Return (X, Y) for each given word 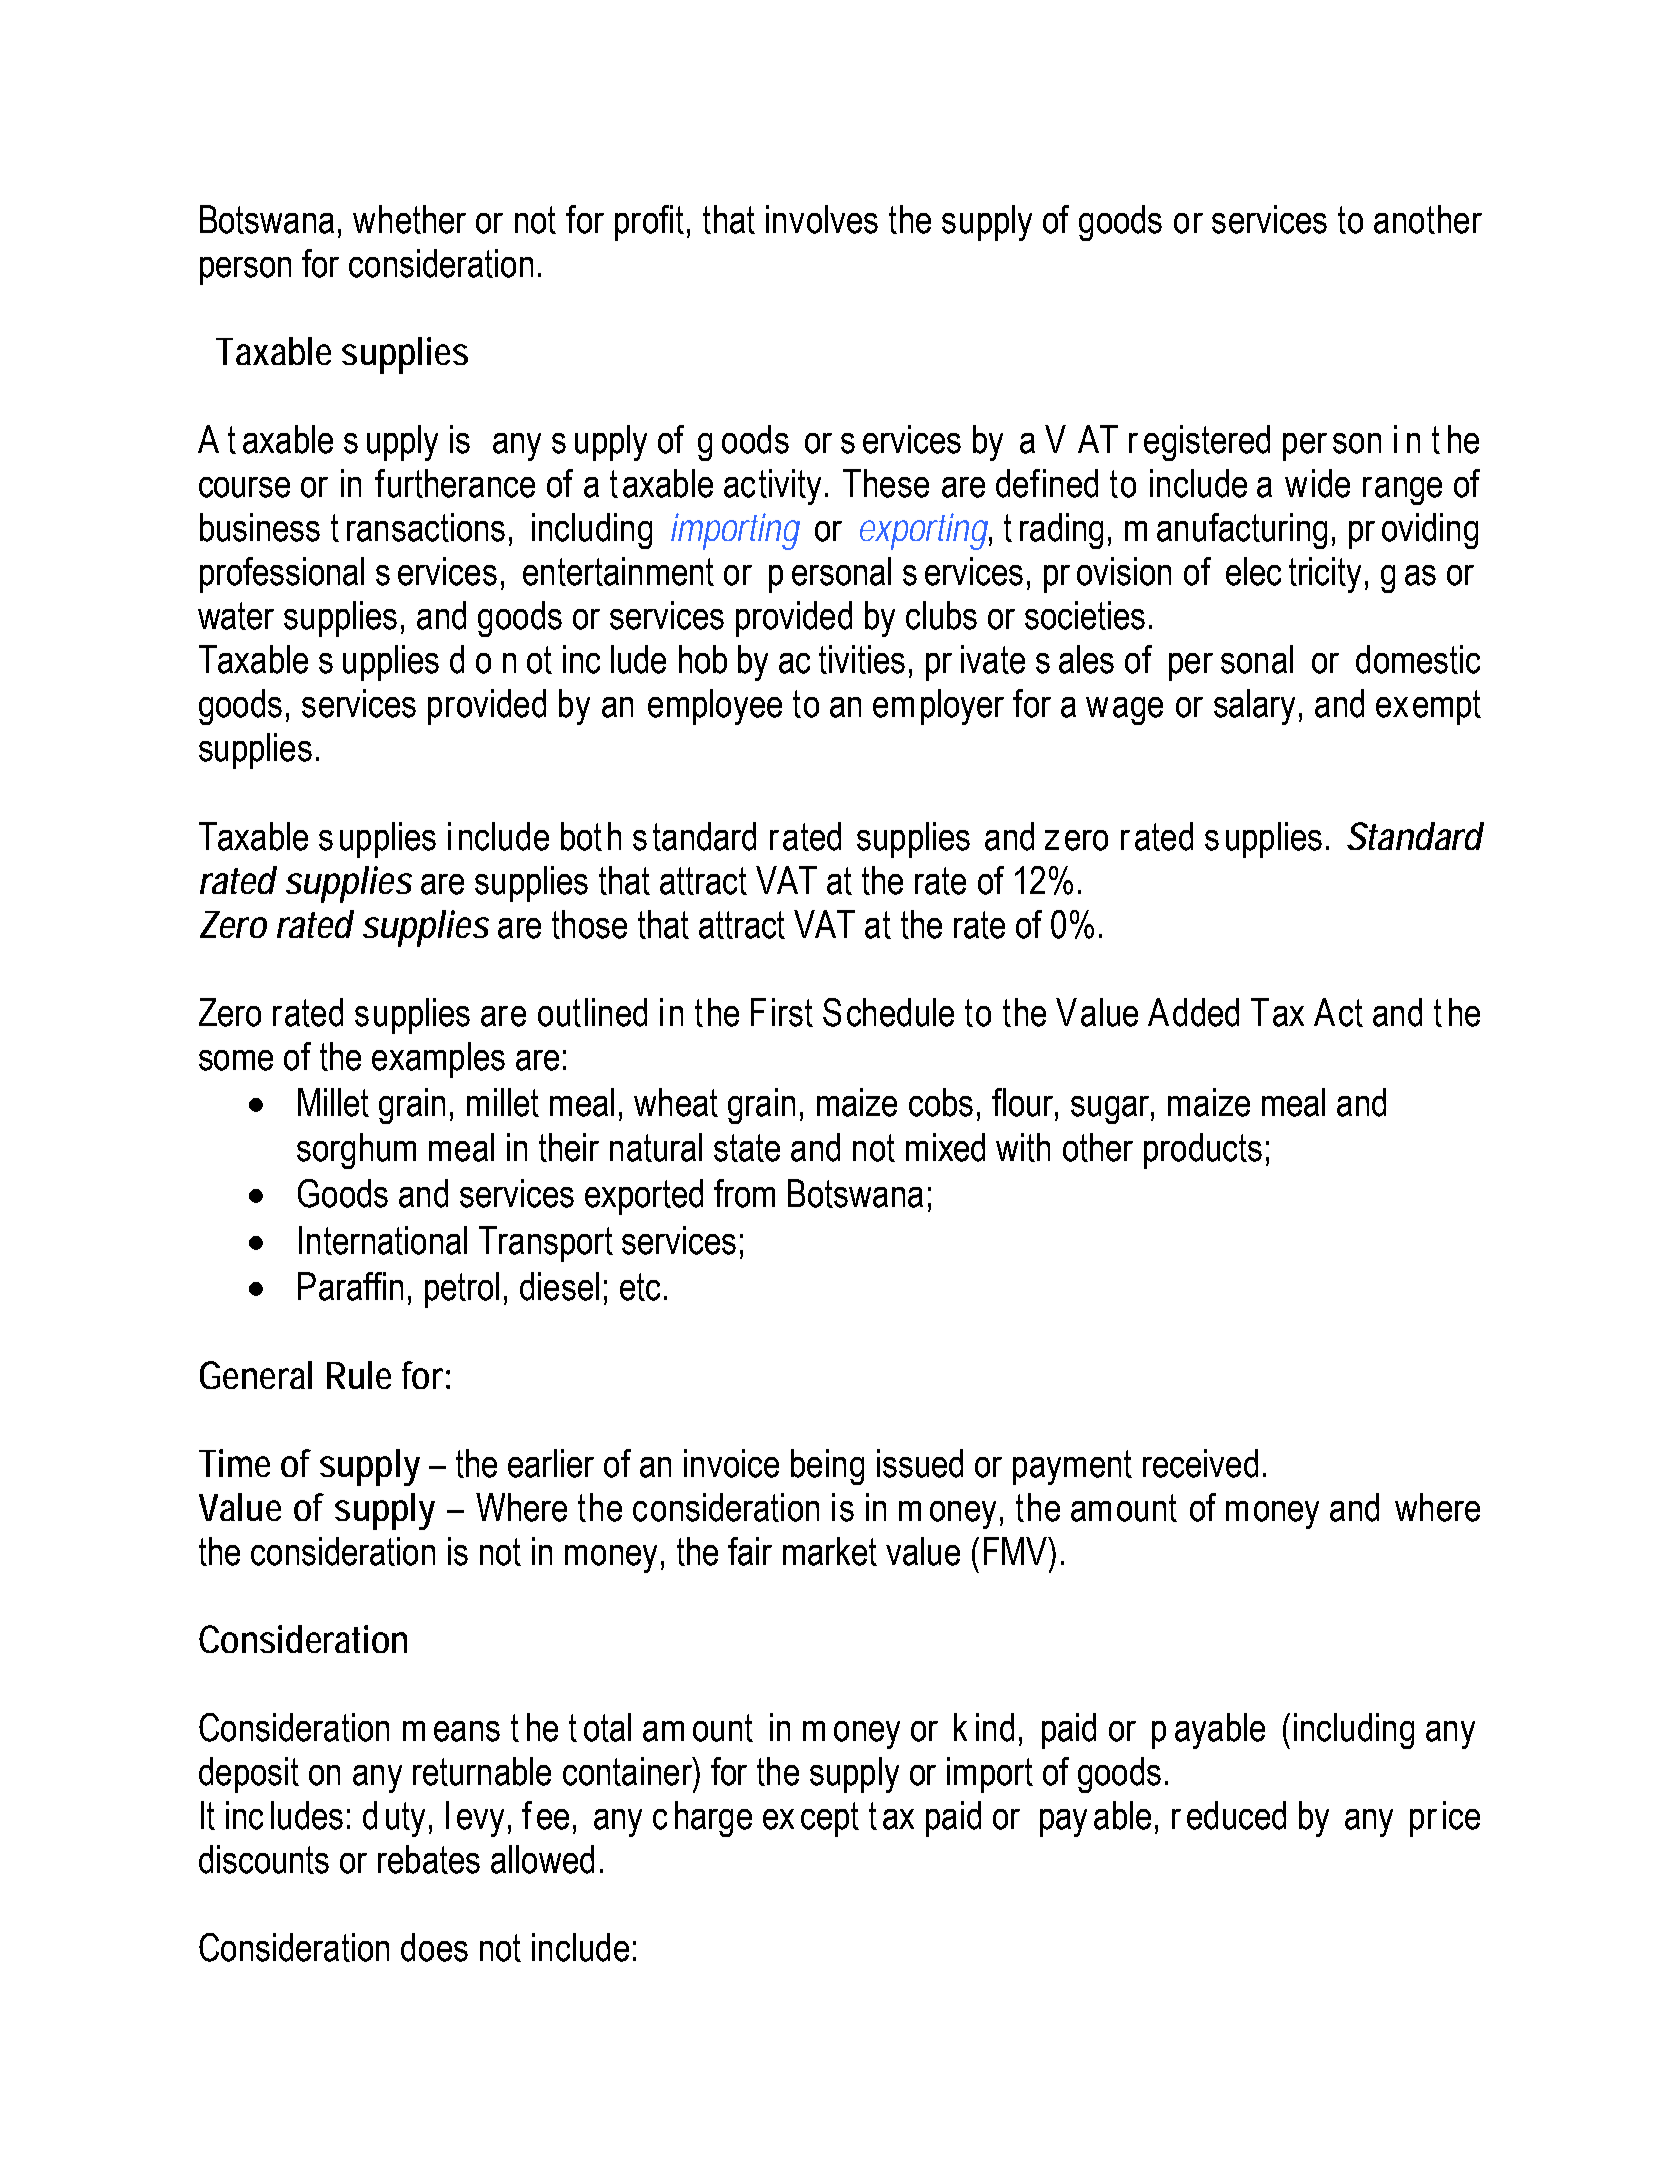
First (782, 1012)
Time (234, 1463)
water (236, 616)
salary (1254, 707)
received (1200, 1463)
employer (938, 707)
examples (438, 1060)
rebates (429, 1859)
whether (409, 219)
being (827, 1467)
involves (822, 219)
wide (1317, 483)
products (1203, 1151)
